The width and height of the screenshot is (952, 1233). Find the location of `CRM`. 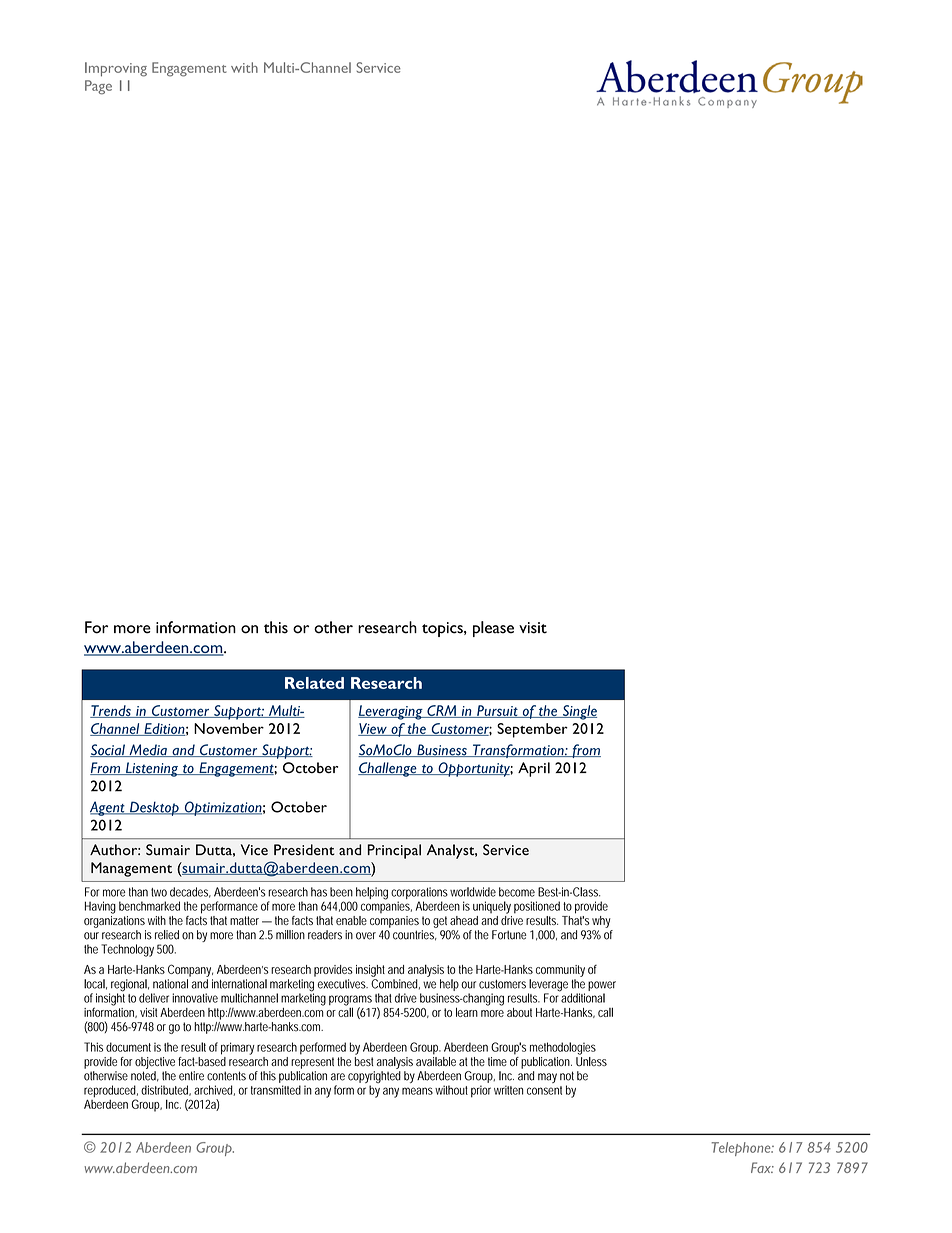

CRM is located at coordinates (441, 711).
